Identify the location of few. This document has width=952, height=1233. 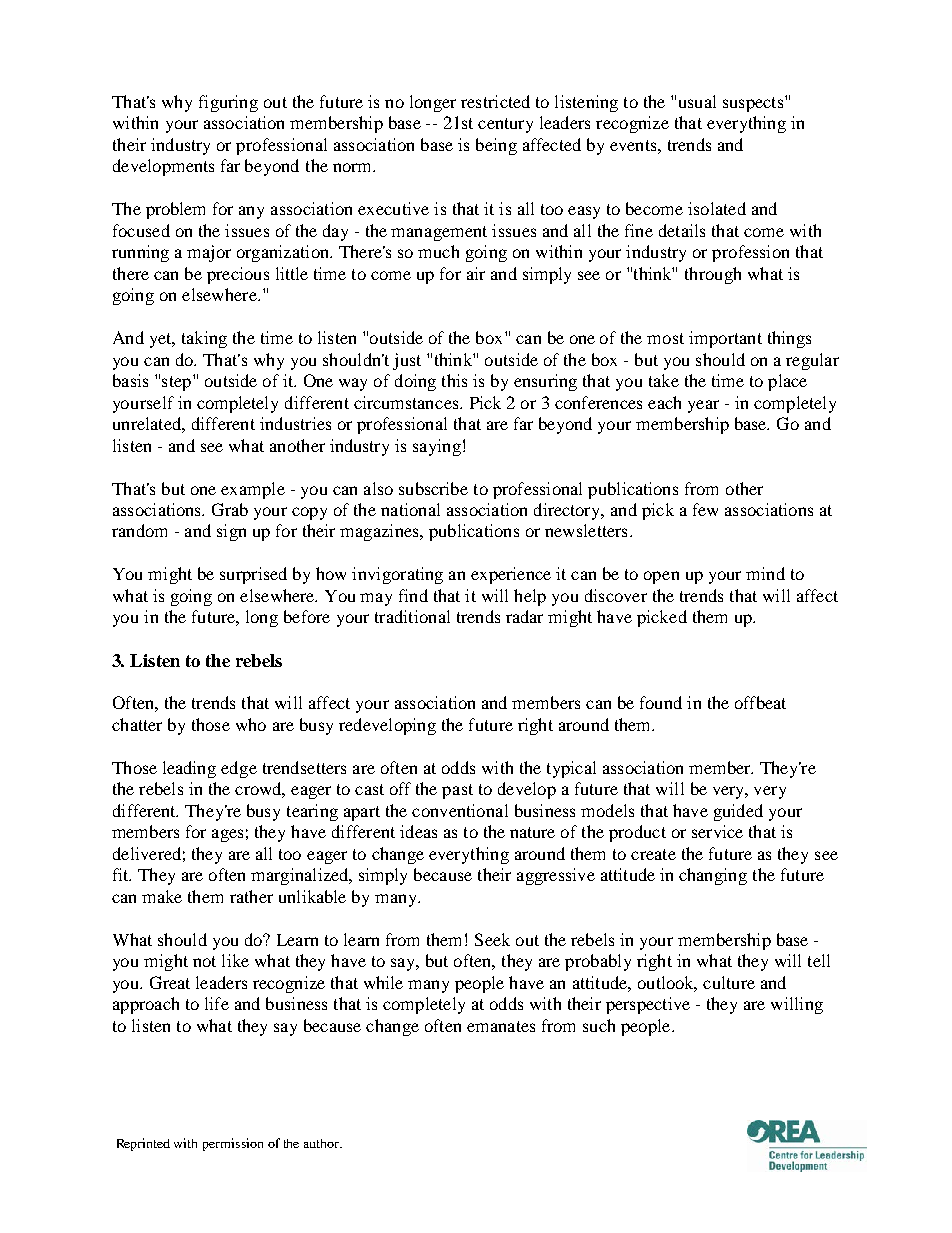
(705, 509).
